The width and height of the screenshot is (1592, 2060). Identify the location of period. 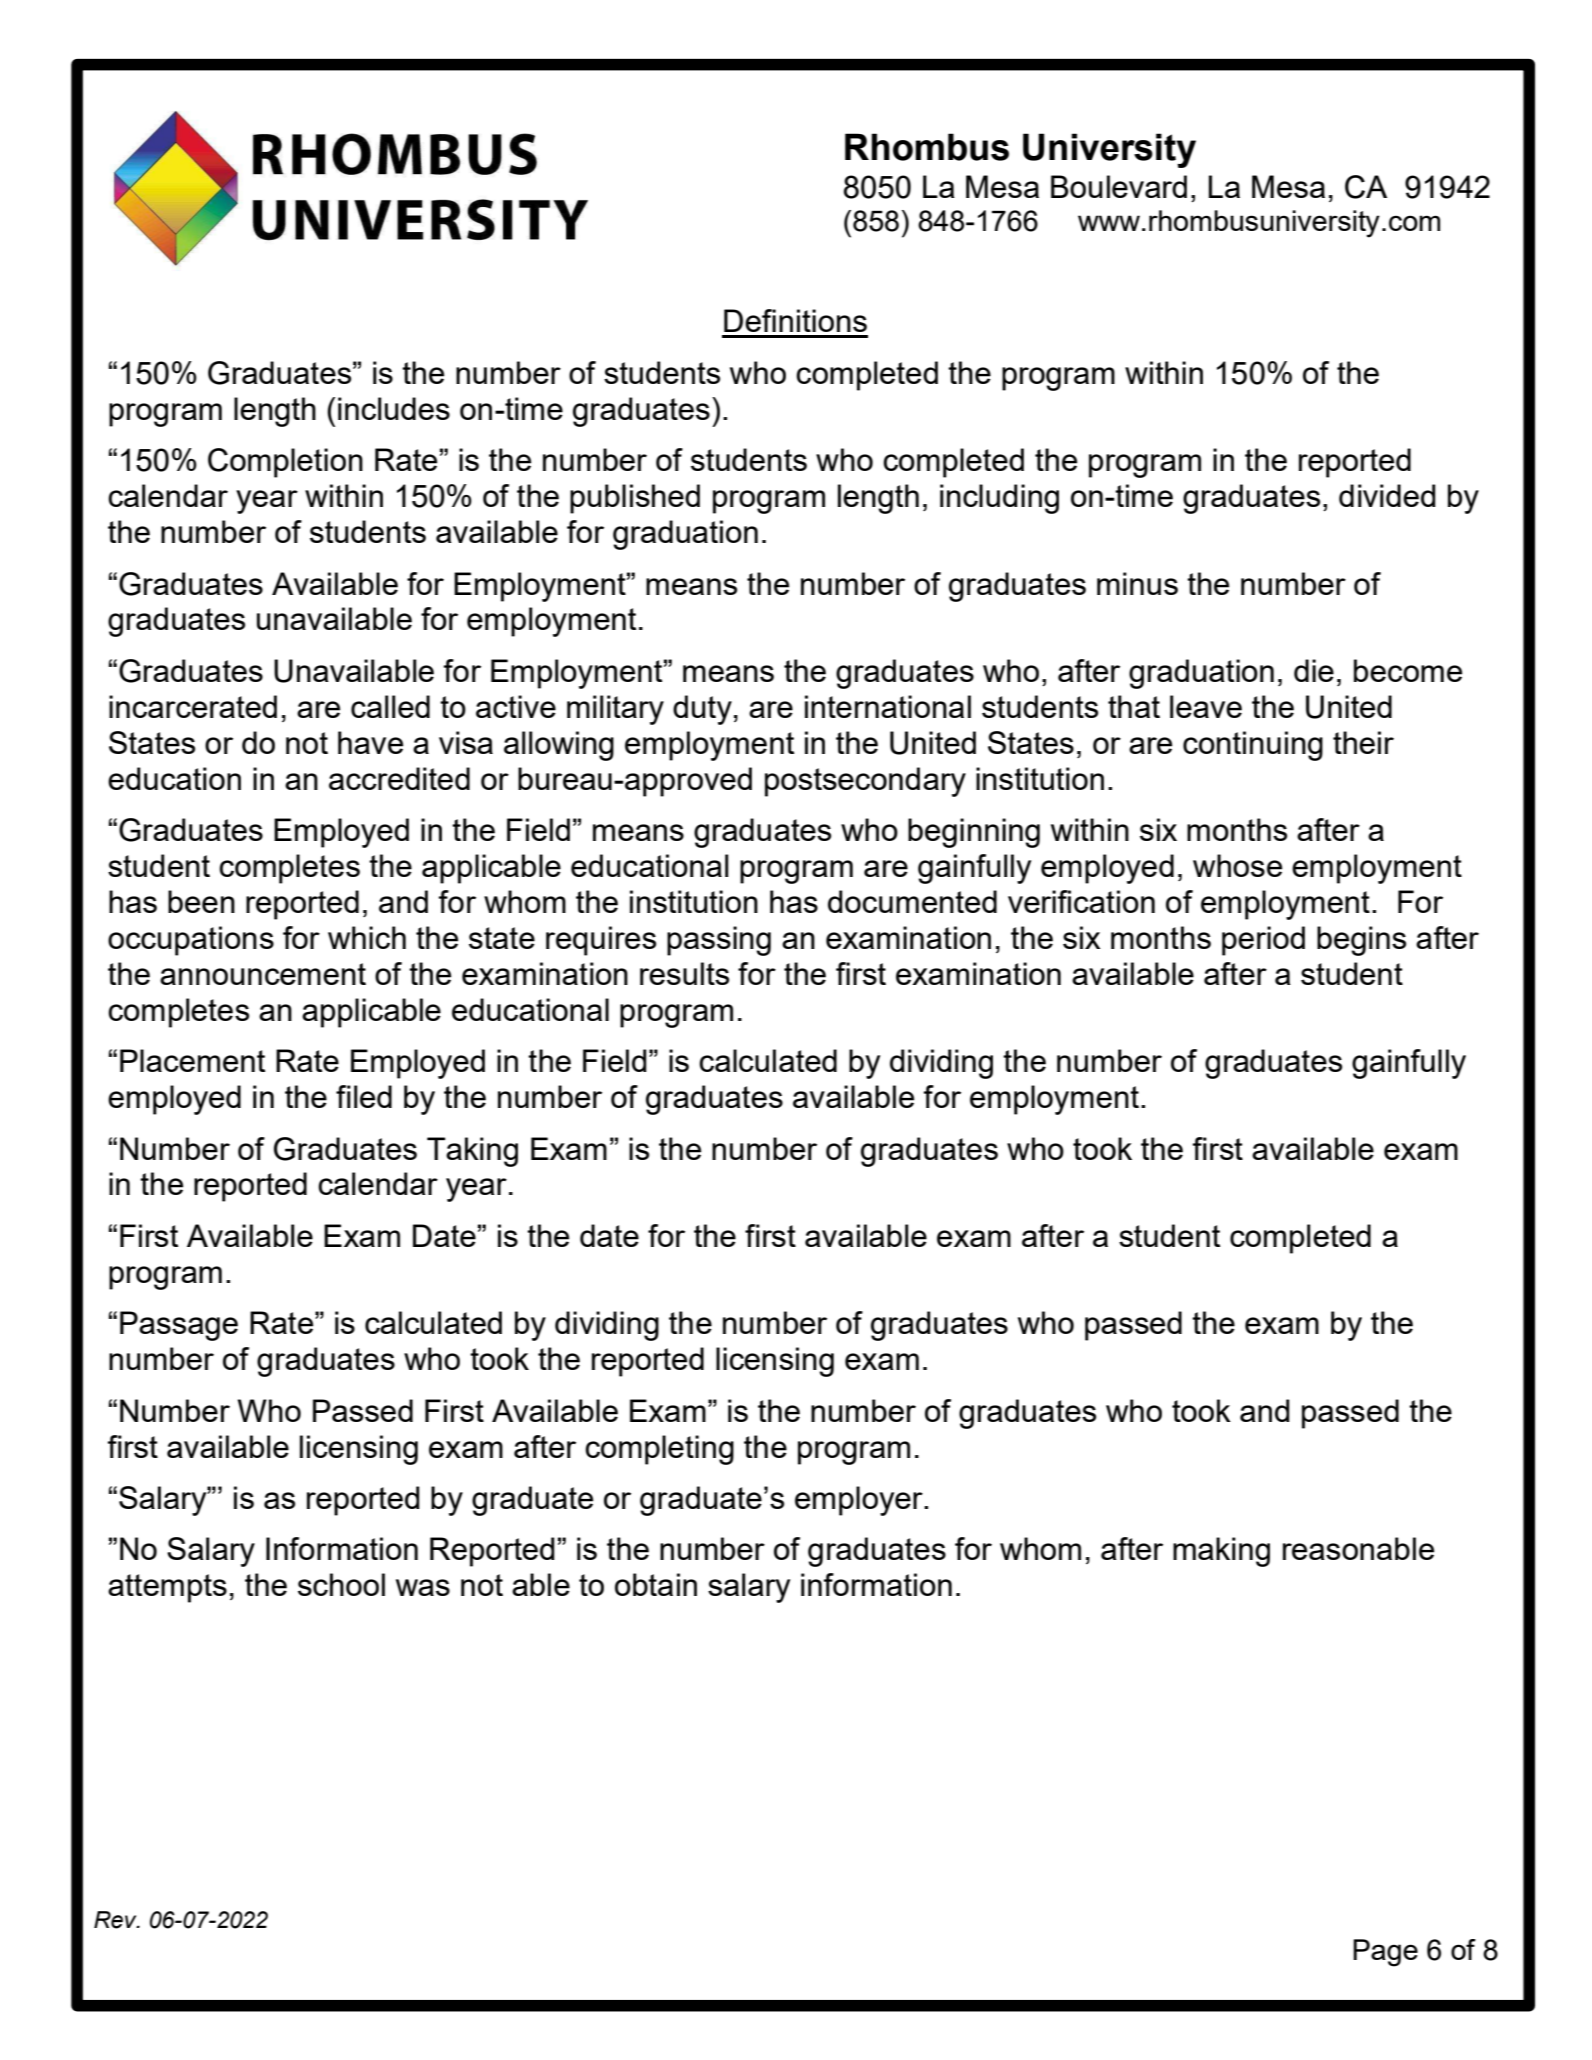
(1263, 941).
